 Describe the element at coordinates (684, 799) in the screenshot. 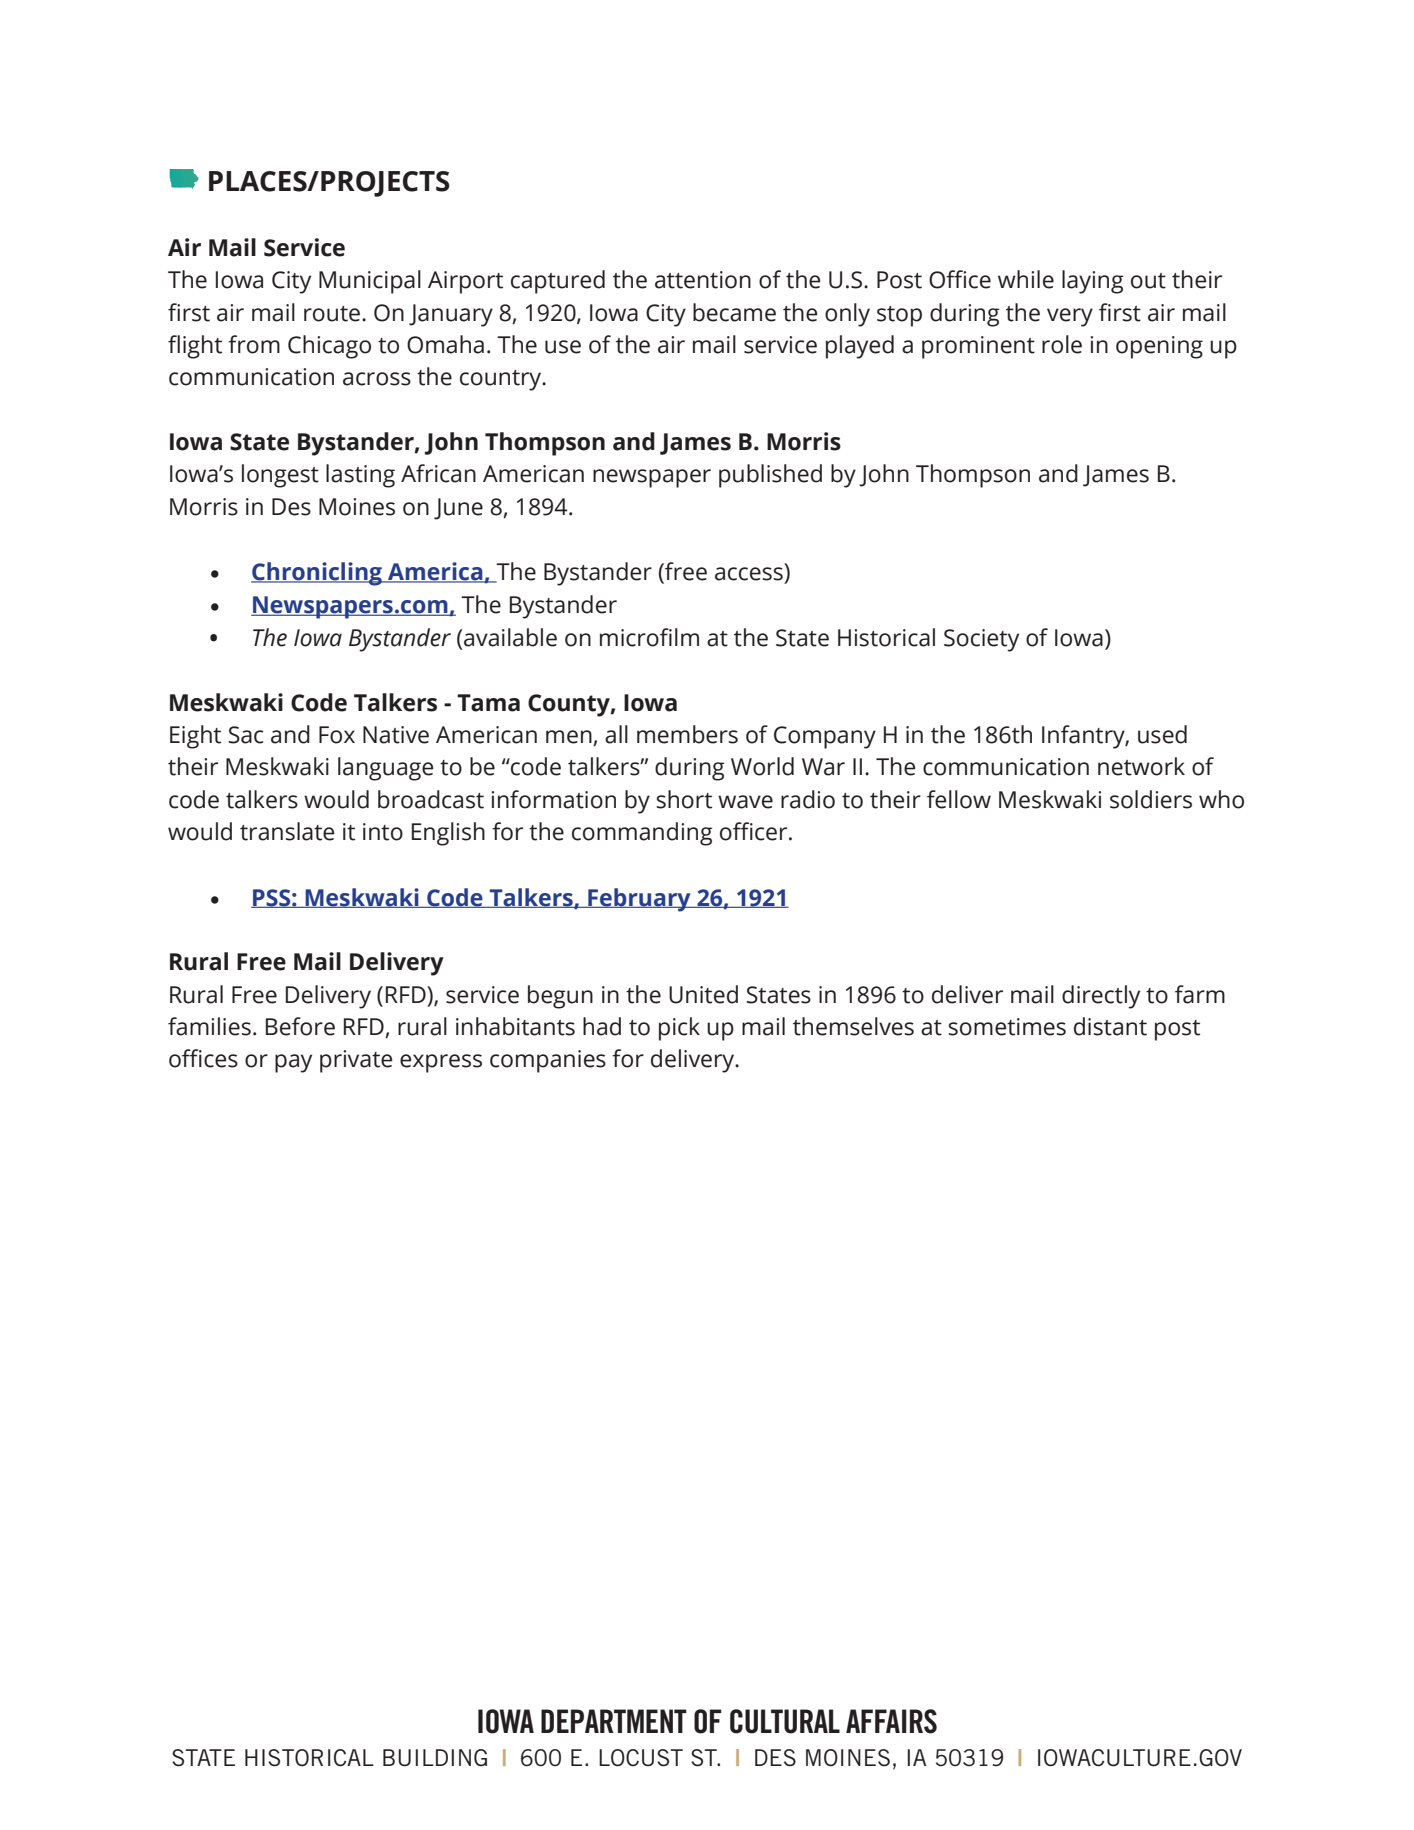

I see `short` at that location.
